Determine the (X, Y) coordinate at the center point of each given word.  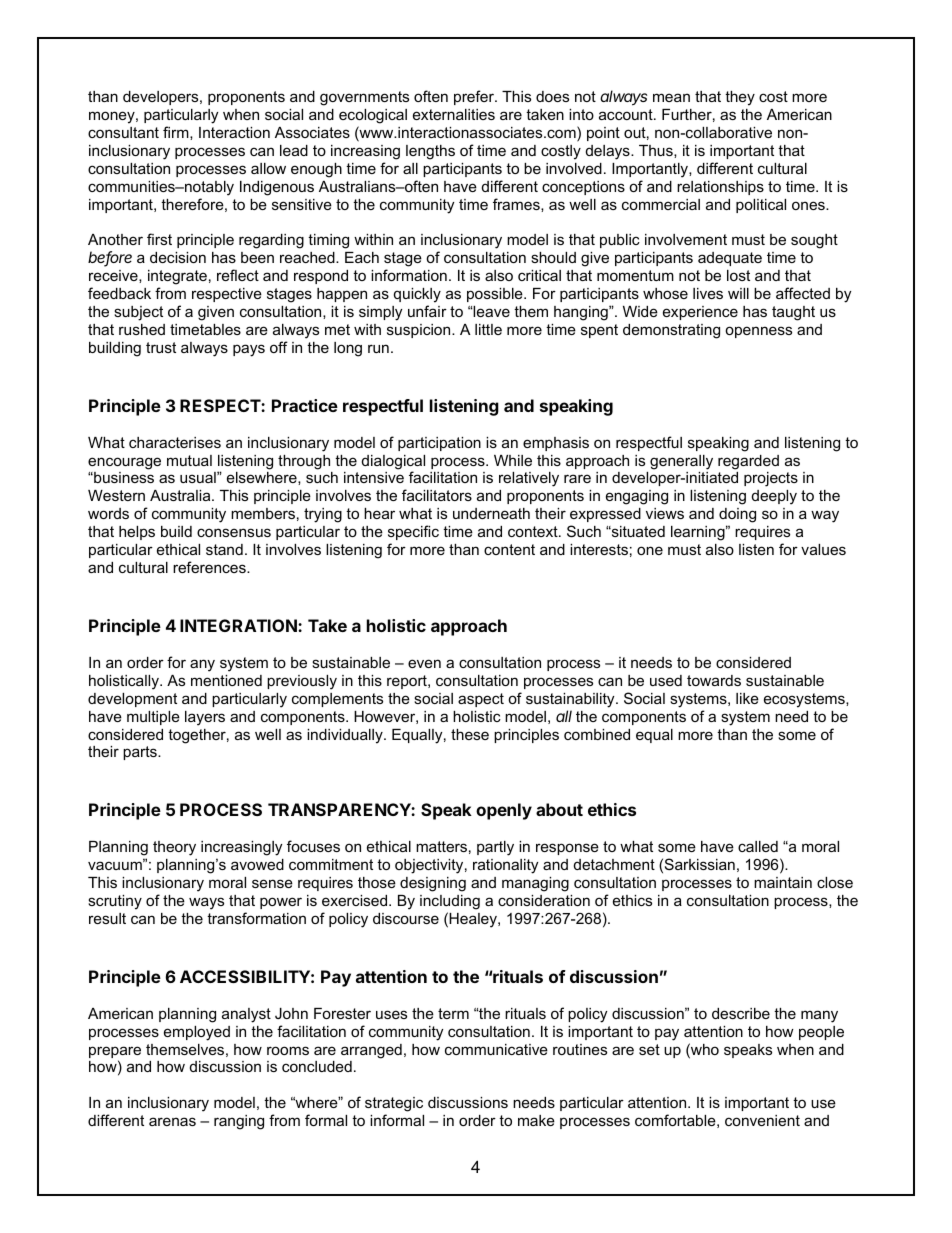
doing (737, 515)
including (450, 902)
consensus (234, 532)
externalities (454, 114)
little (488, 329)
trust (161, 347)
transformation (256, 918)
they (740, 98)
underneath (491, 513)
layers (205, 718)
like (747, 698)
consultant (123, 132)
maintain (783, 882)
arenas (172, 1121)
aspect (481, 700)
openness (758, 332)
